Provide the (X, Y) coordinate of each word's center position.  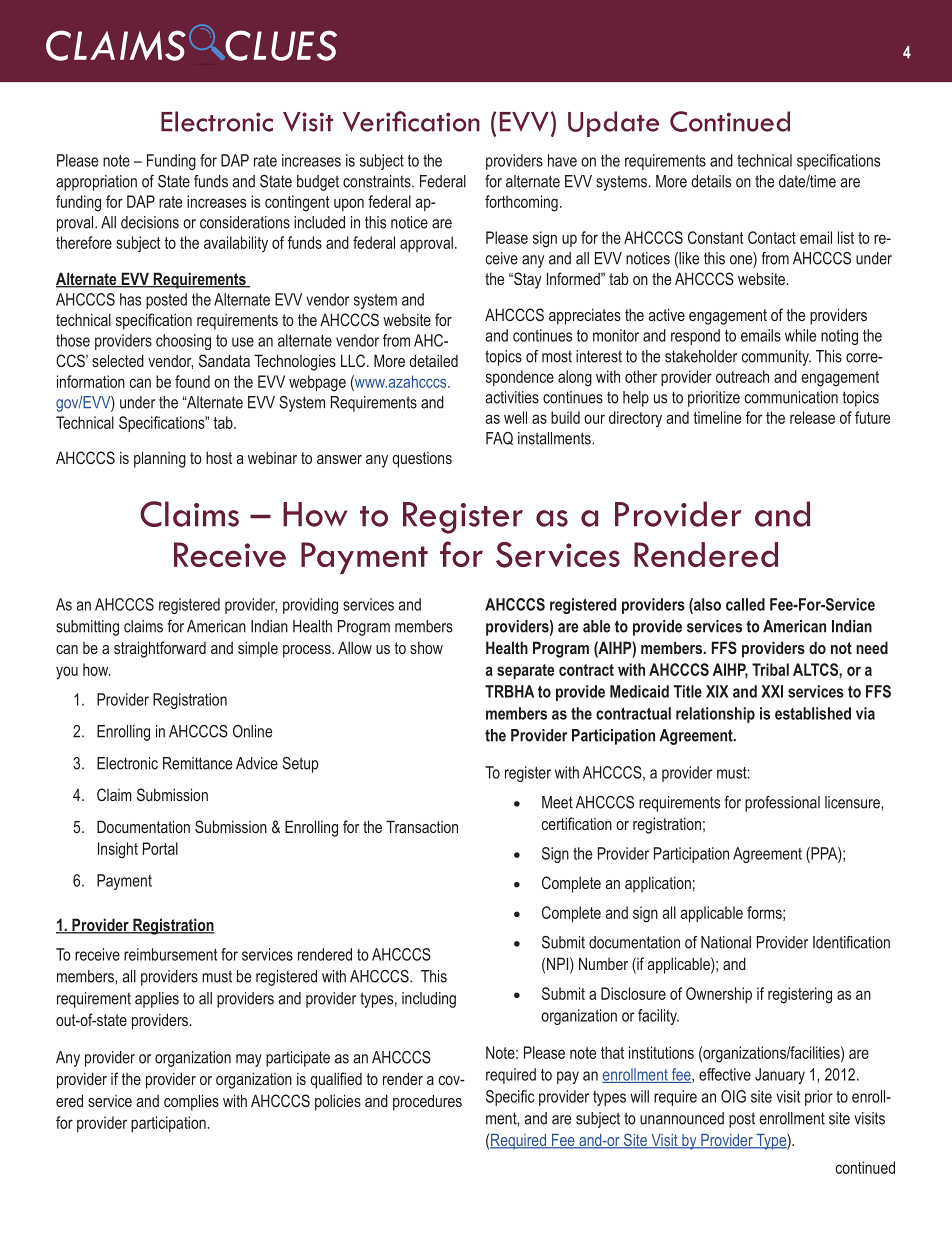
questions (422, 460)
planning (160, 459)
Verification (411, 121)
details (711, 181)
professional (782, 804)
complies (191, 1102)
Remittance (197, 763)
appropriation (96, 183)
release (812, 417)
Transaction (422, 826)
